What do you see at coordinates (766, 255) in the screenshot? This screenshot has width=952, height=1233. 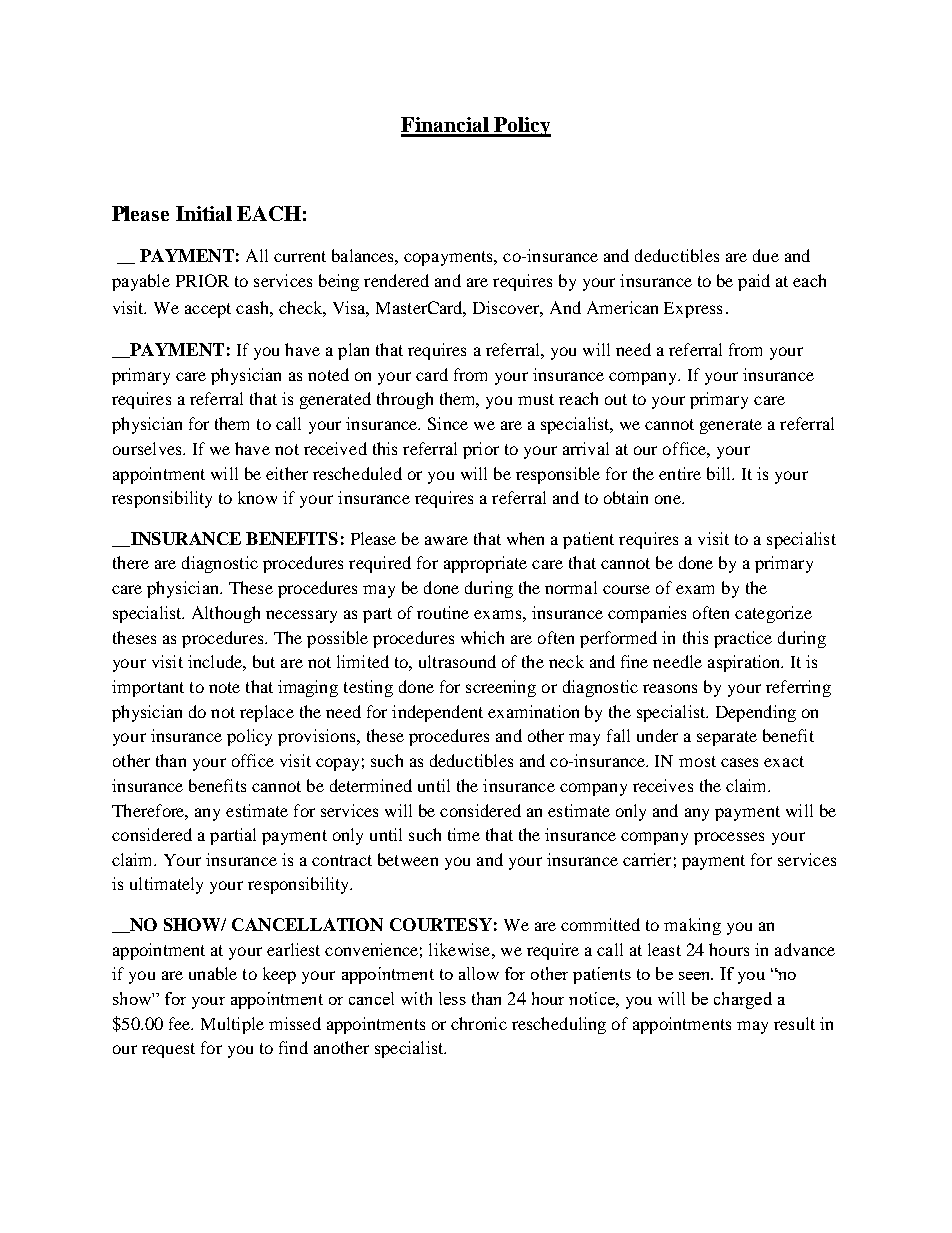 I see `due` at bounding box center [766, 255].
